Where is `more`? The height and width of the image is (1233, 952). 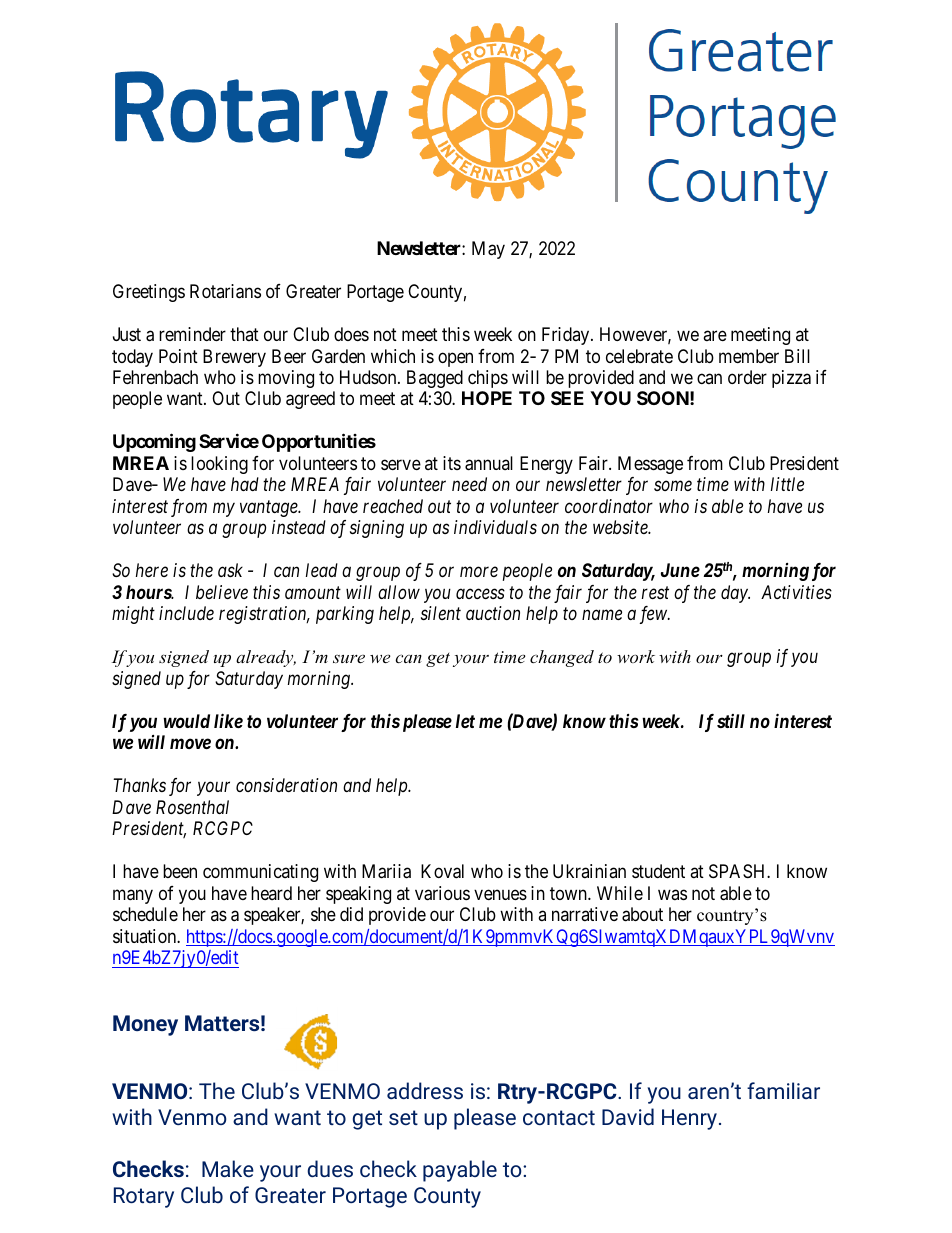 more is located at coordinates (479, 572).
